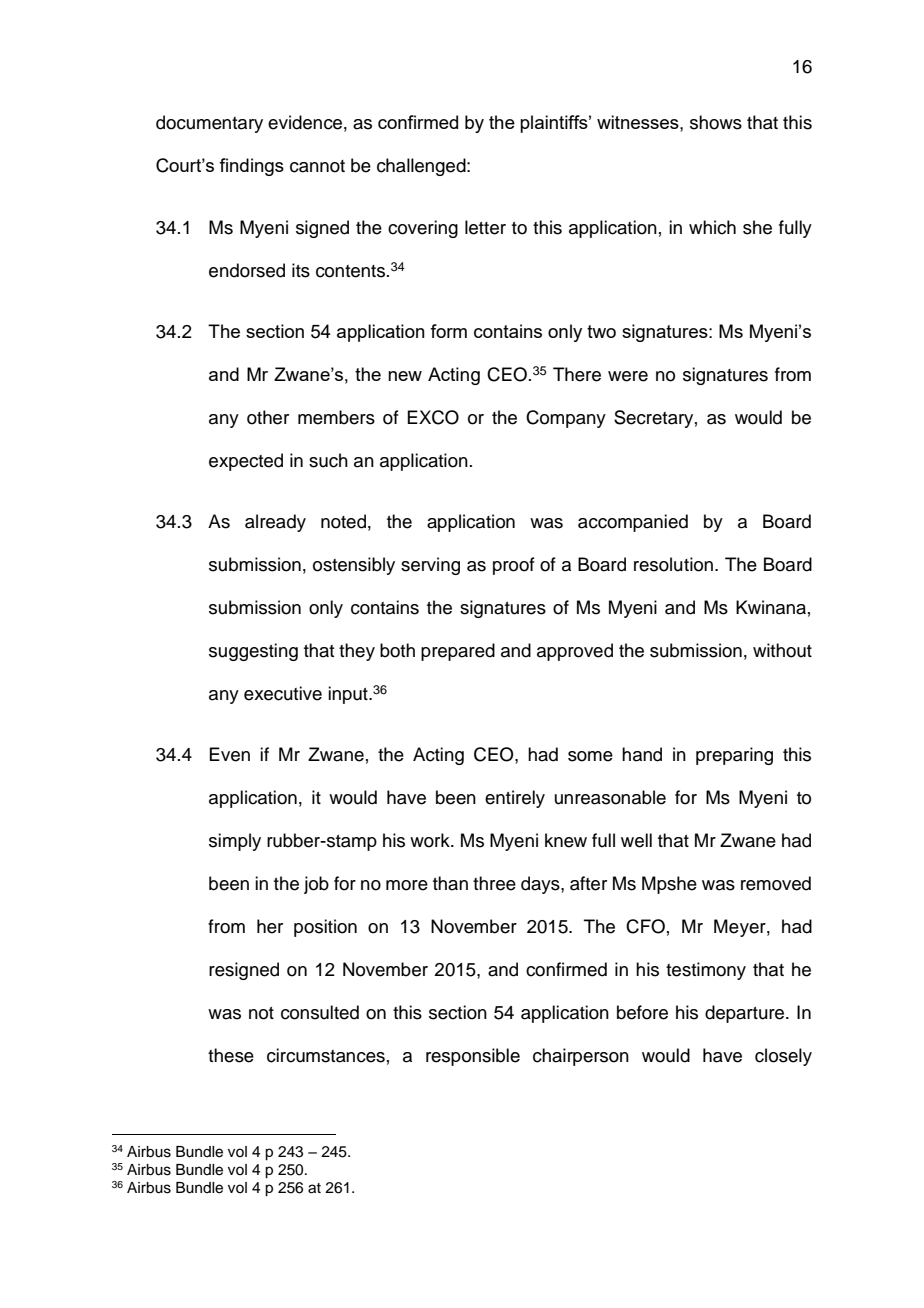 This page has height=1308, width=924. What do you see at coordinates (485, 227) in the page?
I see `letter` at bounding box center [485, 227].
